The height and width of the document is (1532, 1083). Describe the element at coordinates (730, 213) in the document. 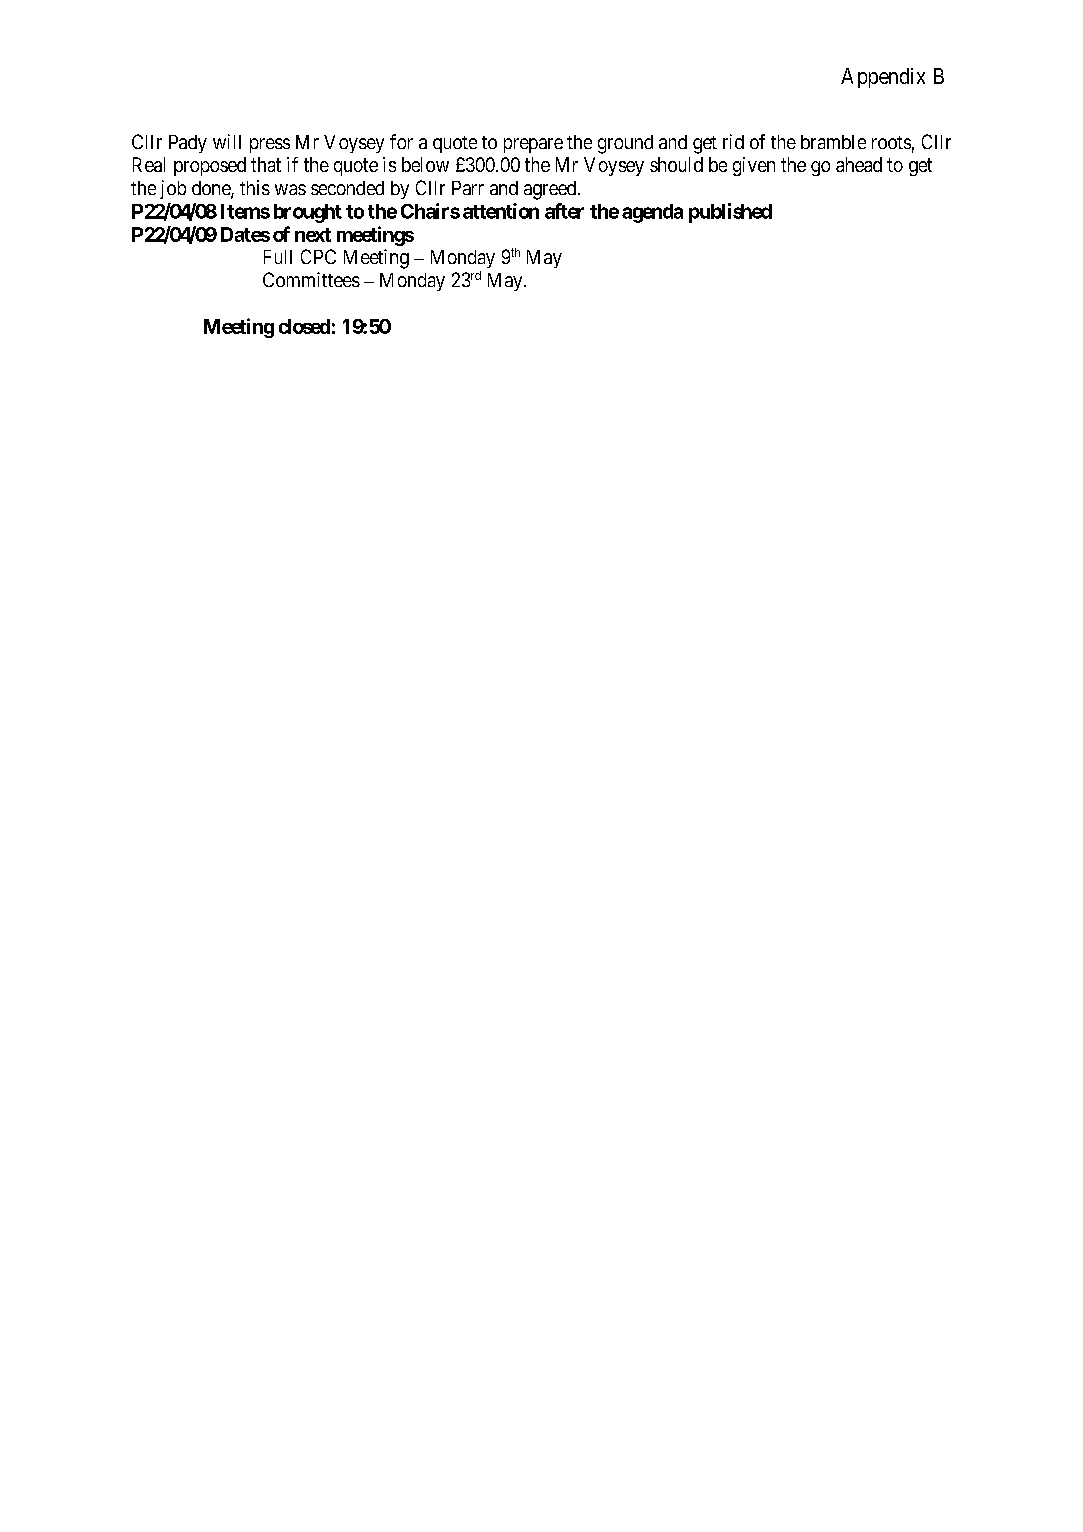

I see `published` at that location.
